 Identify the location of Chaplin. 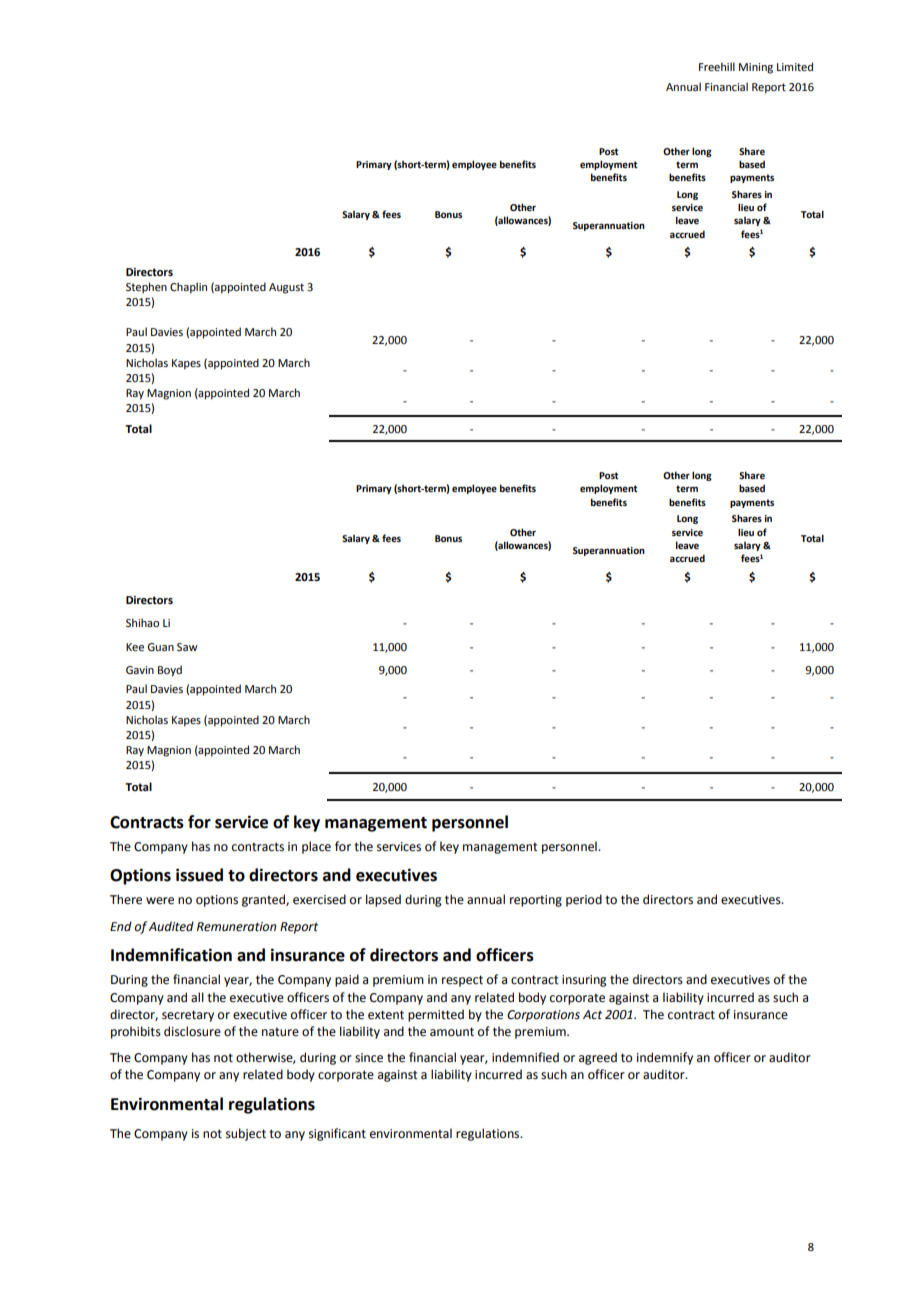
(188, 288).
